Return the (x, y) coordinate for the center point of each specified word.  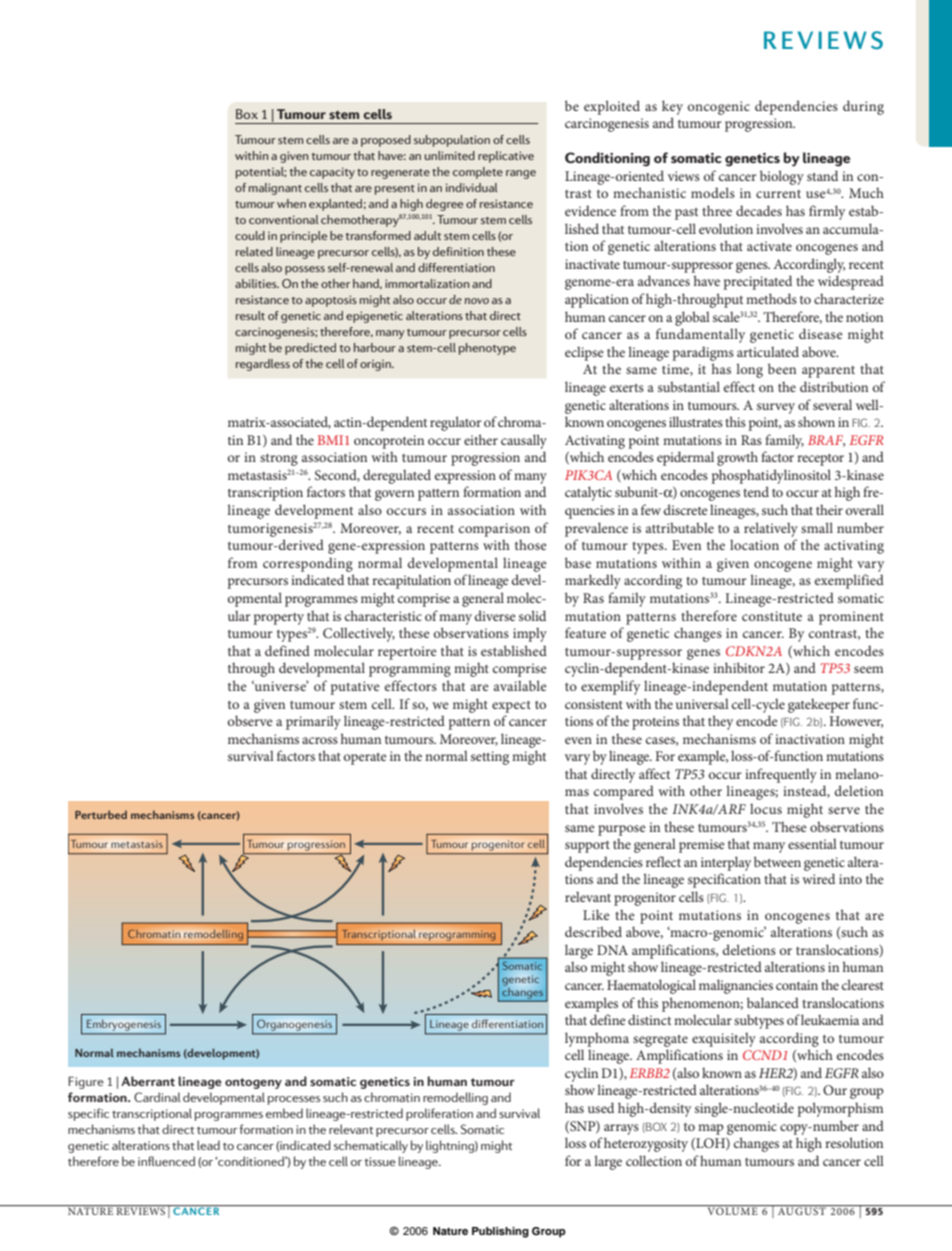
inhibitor (739, 667)
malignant (275, 189)
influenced (166, 1161)
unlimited (450, 155)
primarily (313, 722)
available (520, 685)
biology (782, 177)
